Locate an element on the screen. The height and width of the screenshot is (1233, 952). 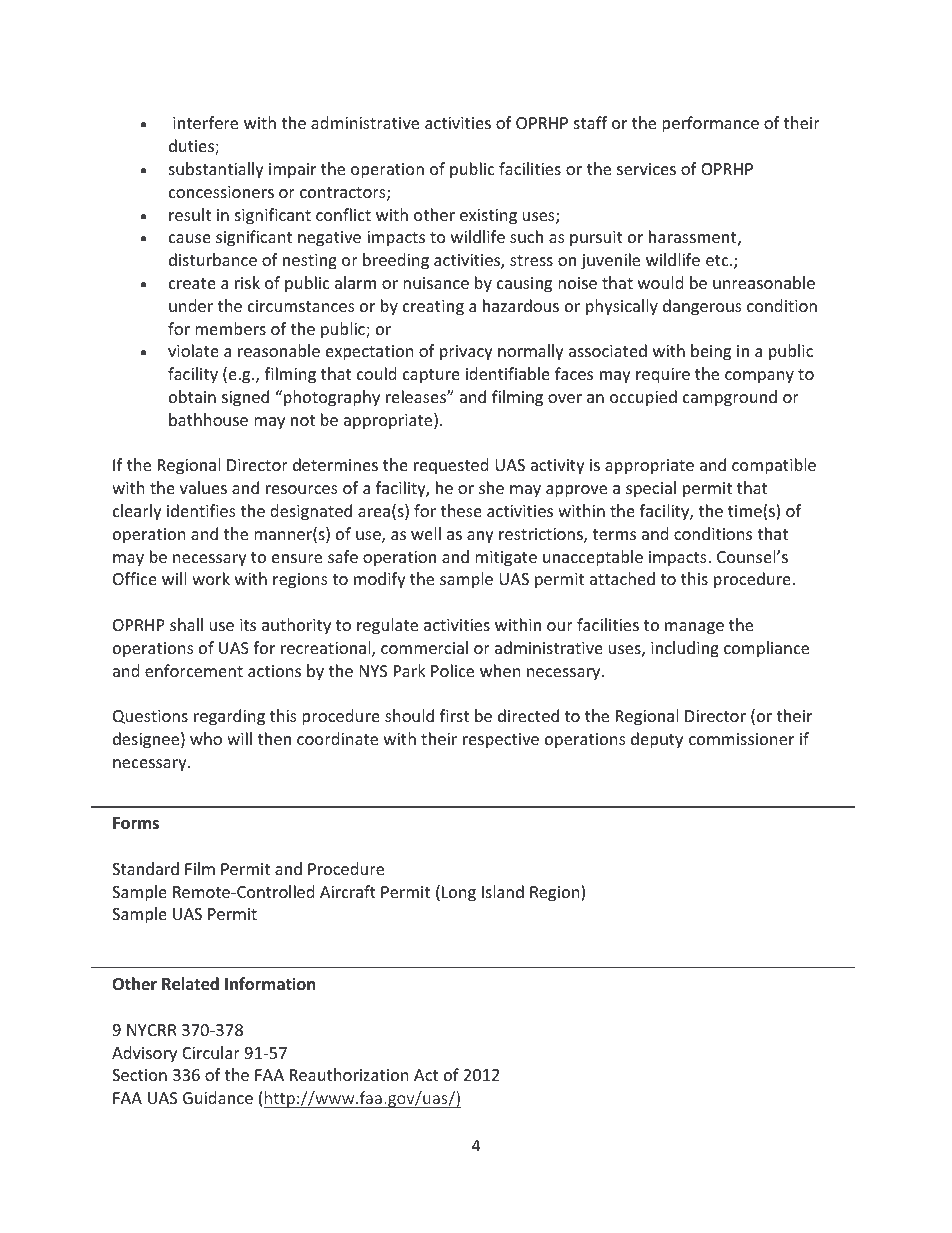
special is located at coordinates (651, 489).
